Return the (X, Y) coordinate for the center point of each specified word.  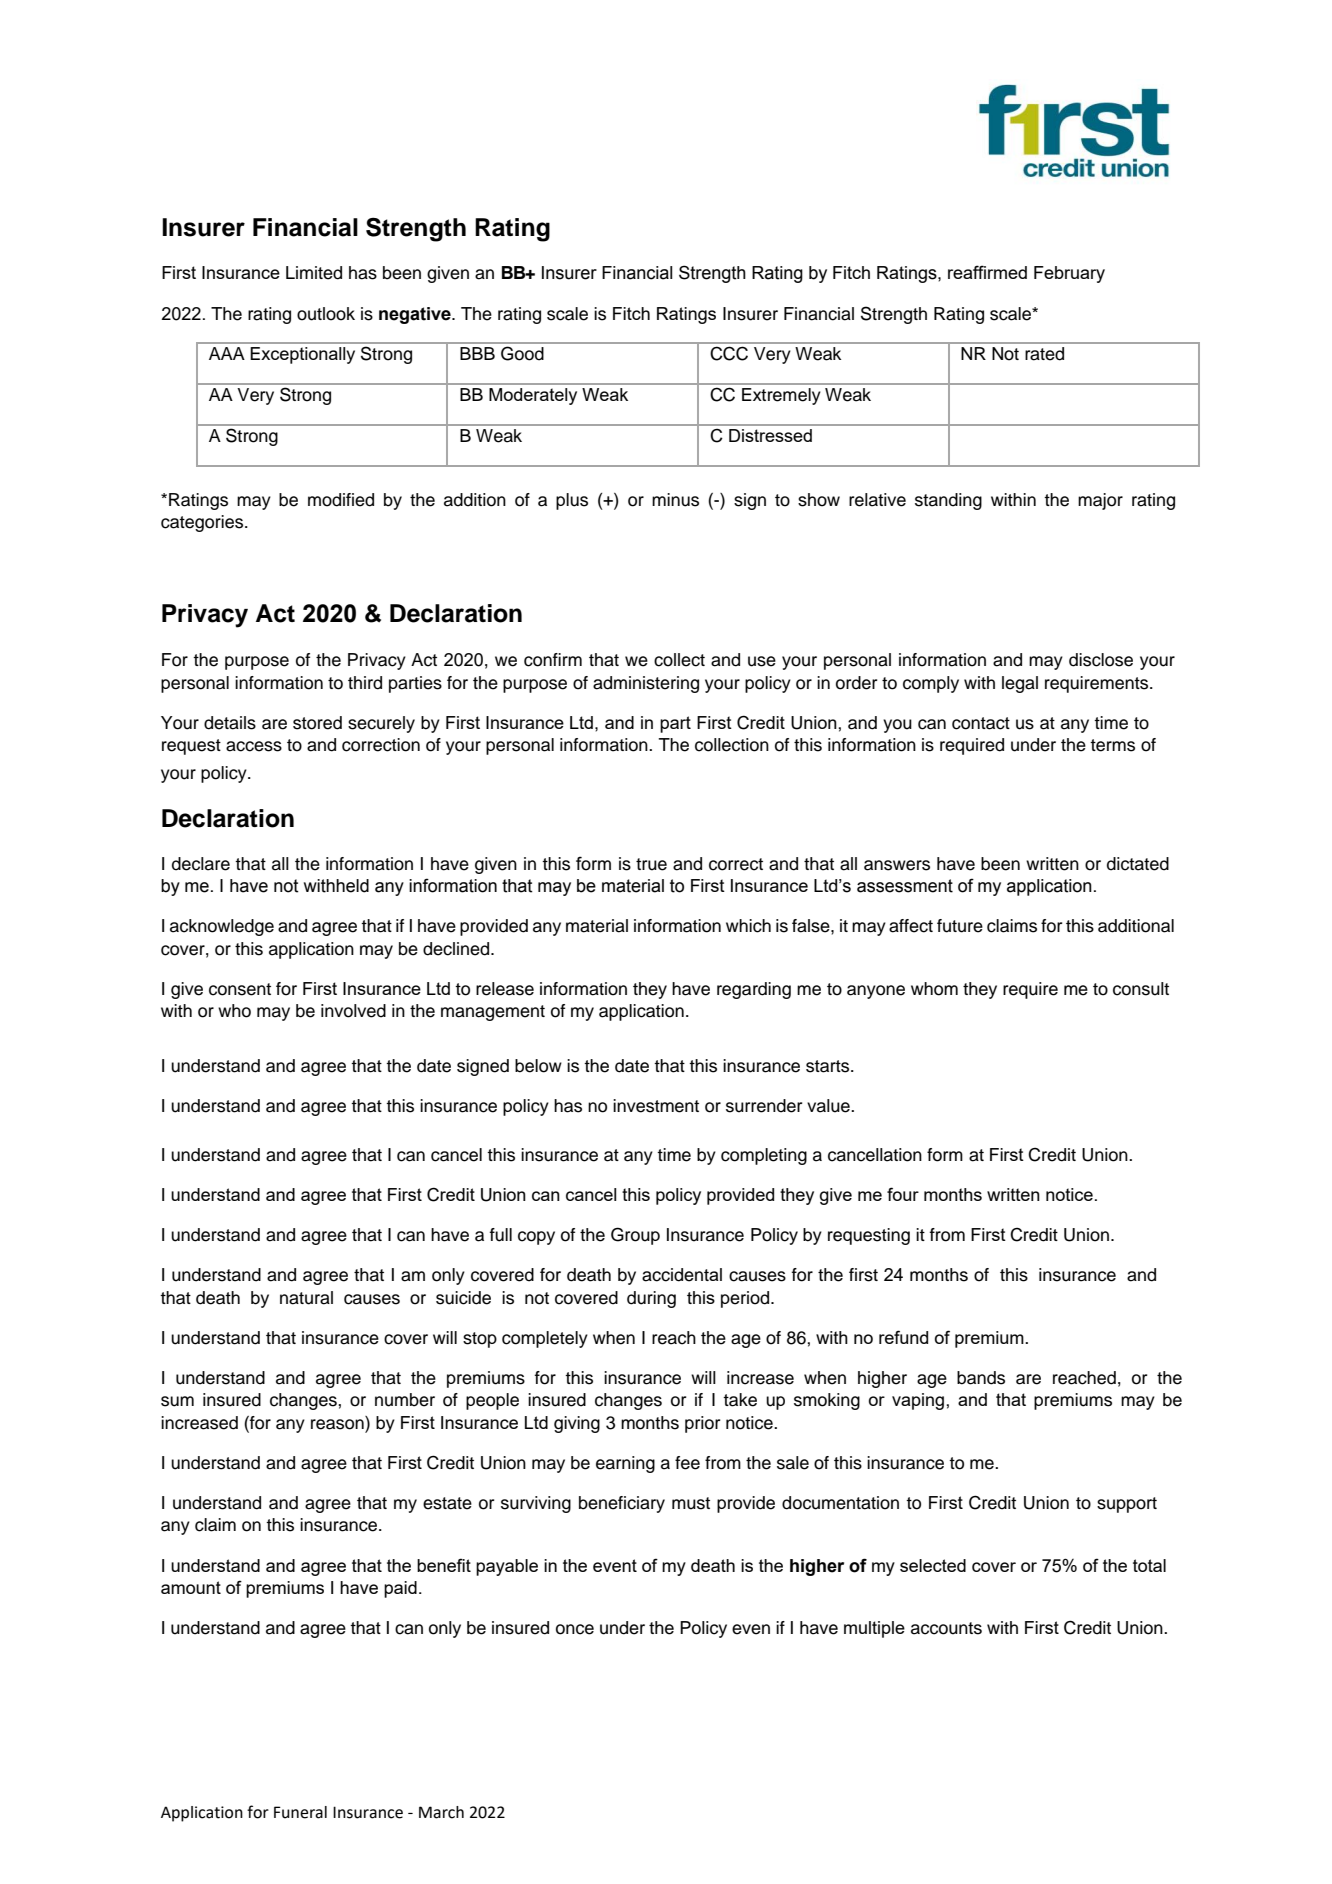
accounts (946, 1628)
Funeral (300, 1812)
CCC (729, 353)
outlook (326, 314)
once (575, 1629)
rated (1045, 353)
